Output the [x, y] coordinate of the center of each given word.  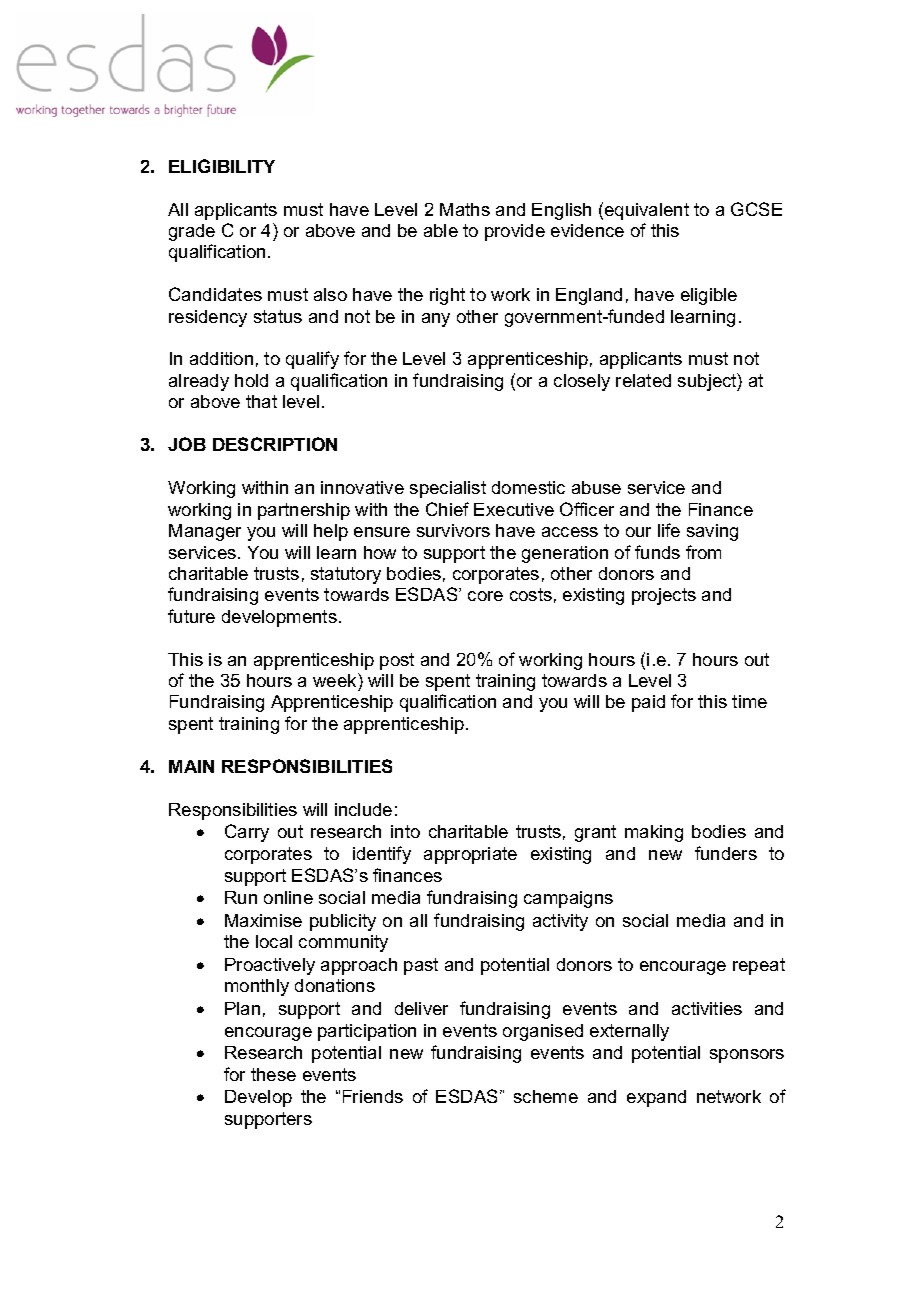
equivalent [647, 211]
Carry [247, 833]
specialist [448, 489]
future [191, 616]
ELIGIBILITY [222, 166]
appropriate [470, 855]
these [273, 1074]
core [485, 596]
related [643, 380]
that [261, 401]
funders [726, 853]
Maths [465, 209]
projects [664, 596]
